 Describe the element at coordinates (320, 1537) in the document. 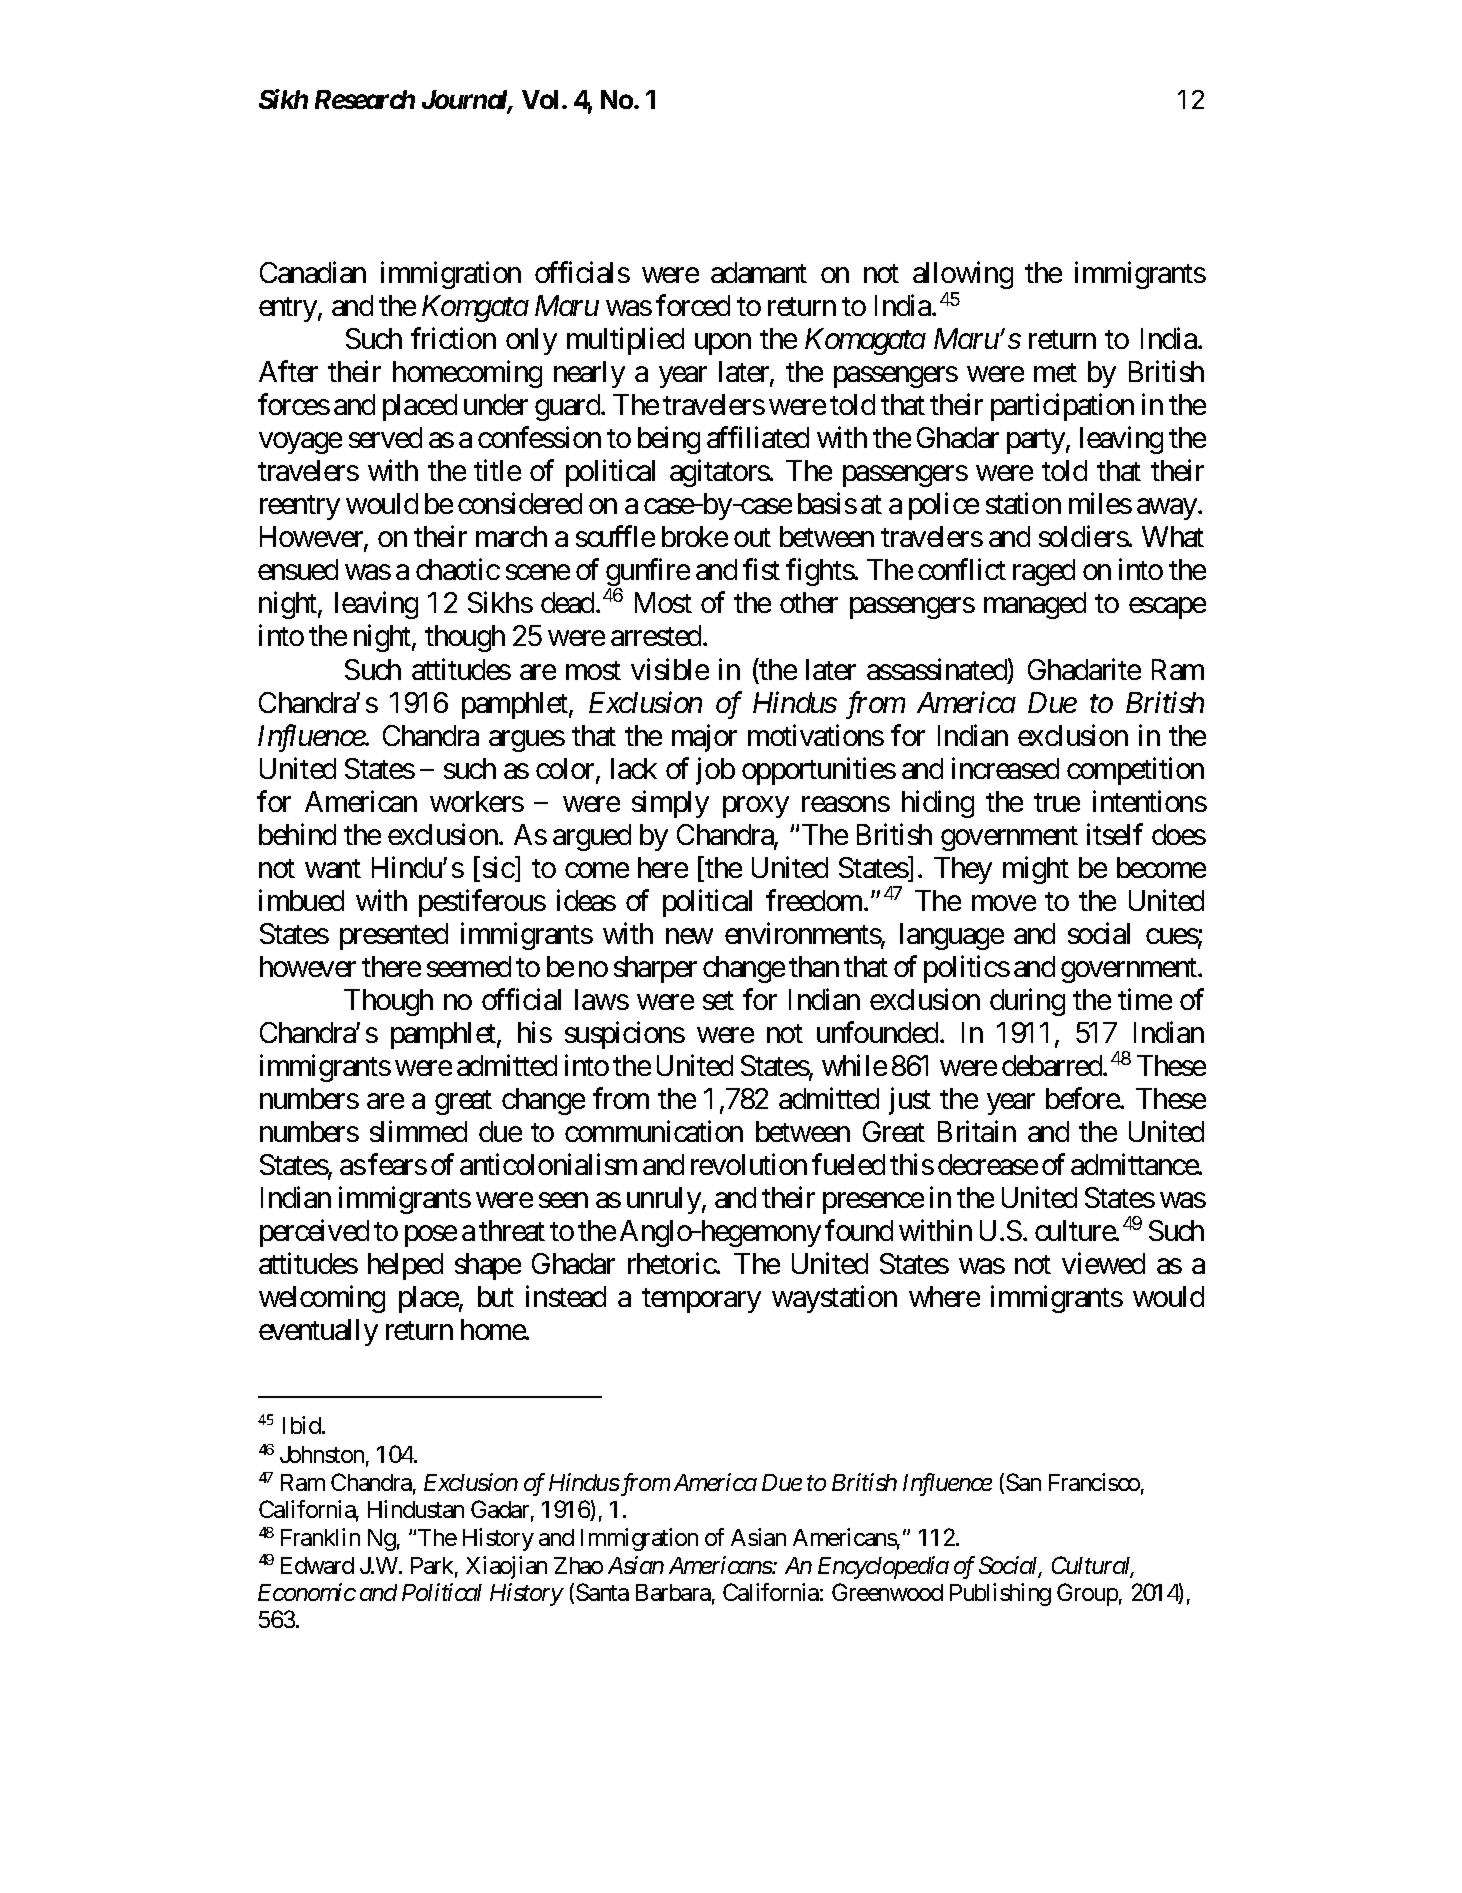

I see `Franklin` at that location.
